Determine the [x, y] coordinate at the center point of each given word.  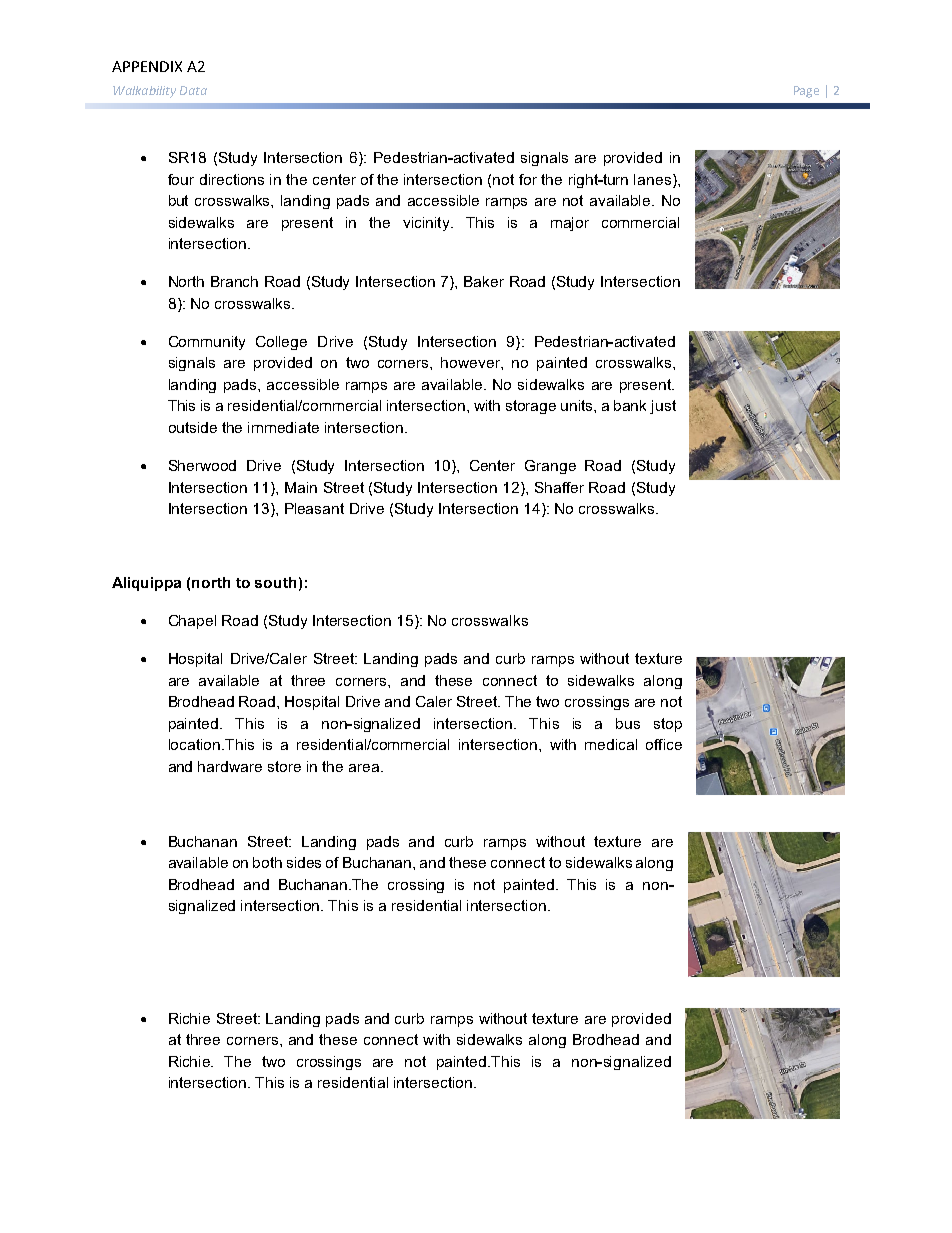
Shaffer [559, 487]
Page [806, 92]
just [663, 407]
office [664, 744]
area [365, 768]
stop [668, 725]
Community [207, 343]
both [267, 862]
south [275, 582]
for [528, 179]
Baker [484, 281]
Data [193, 90]
